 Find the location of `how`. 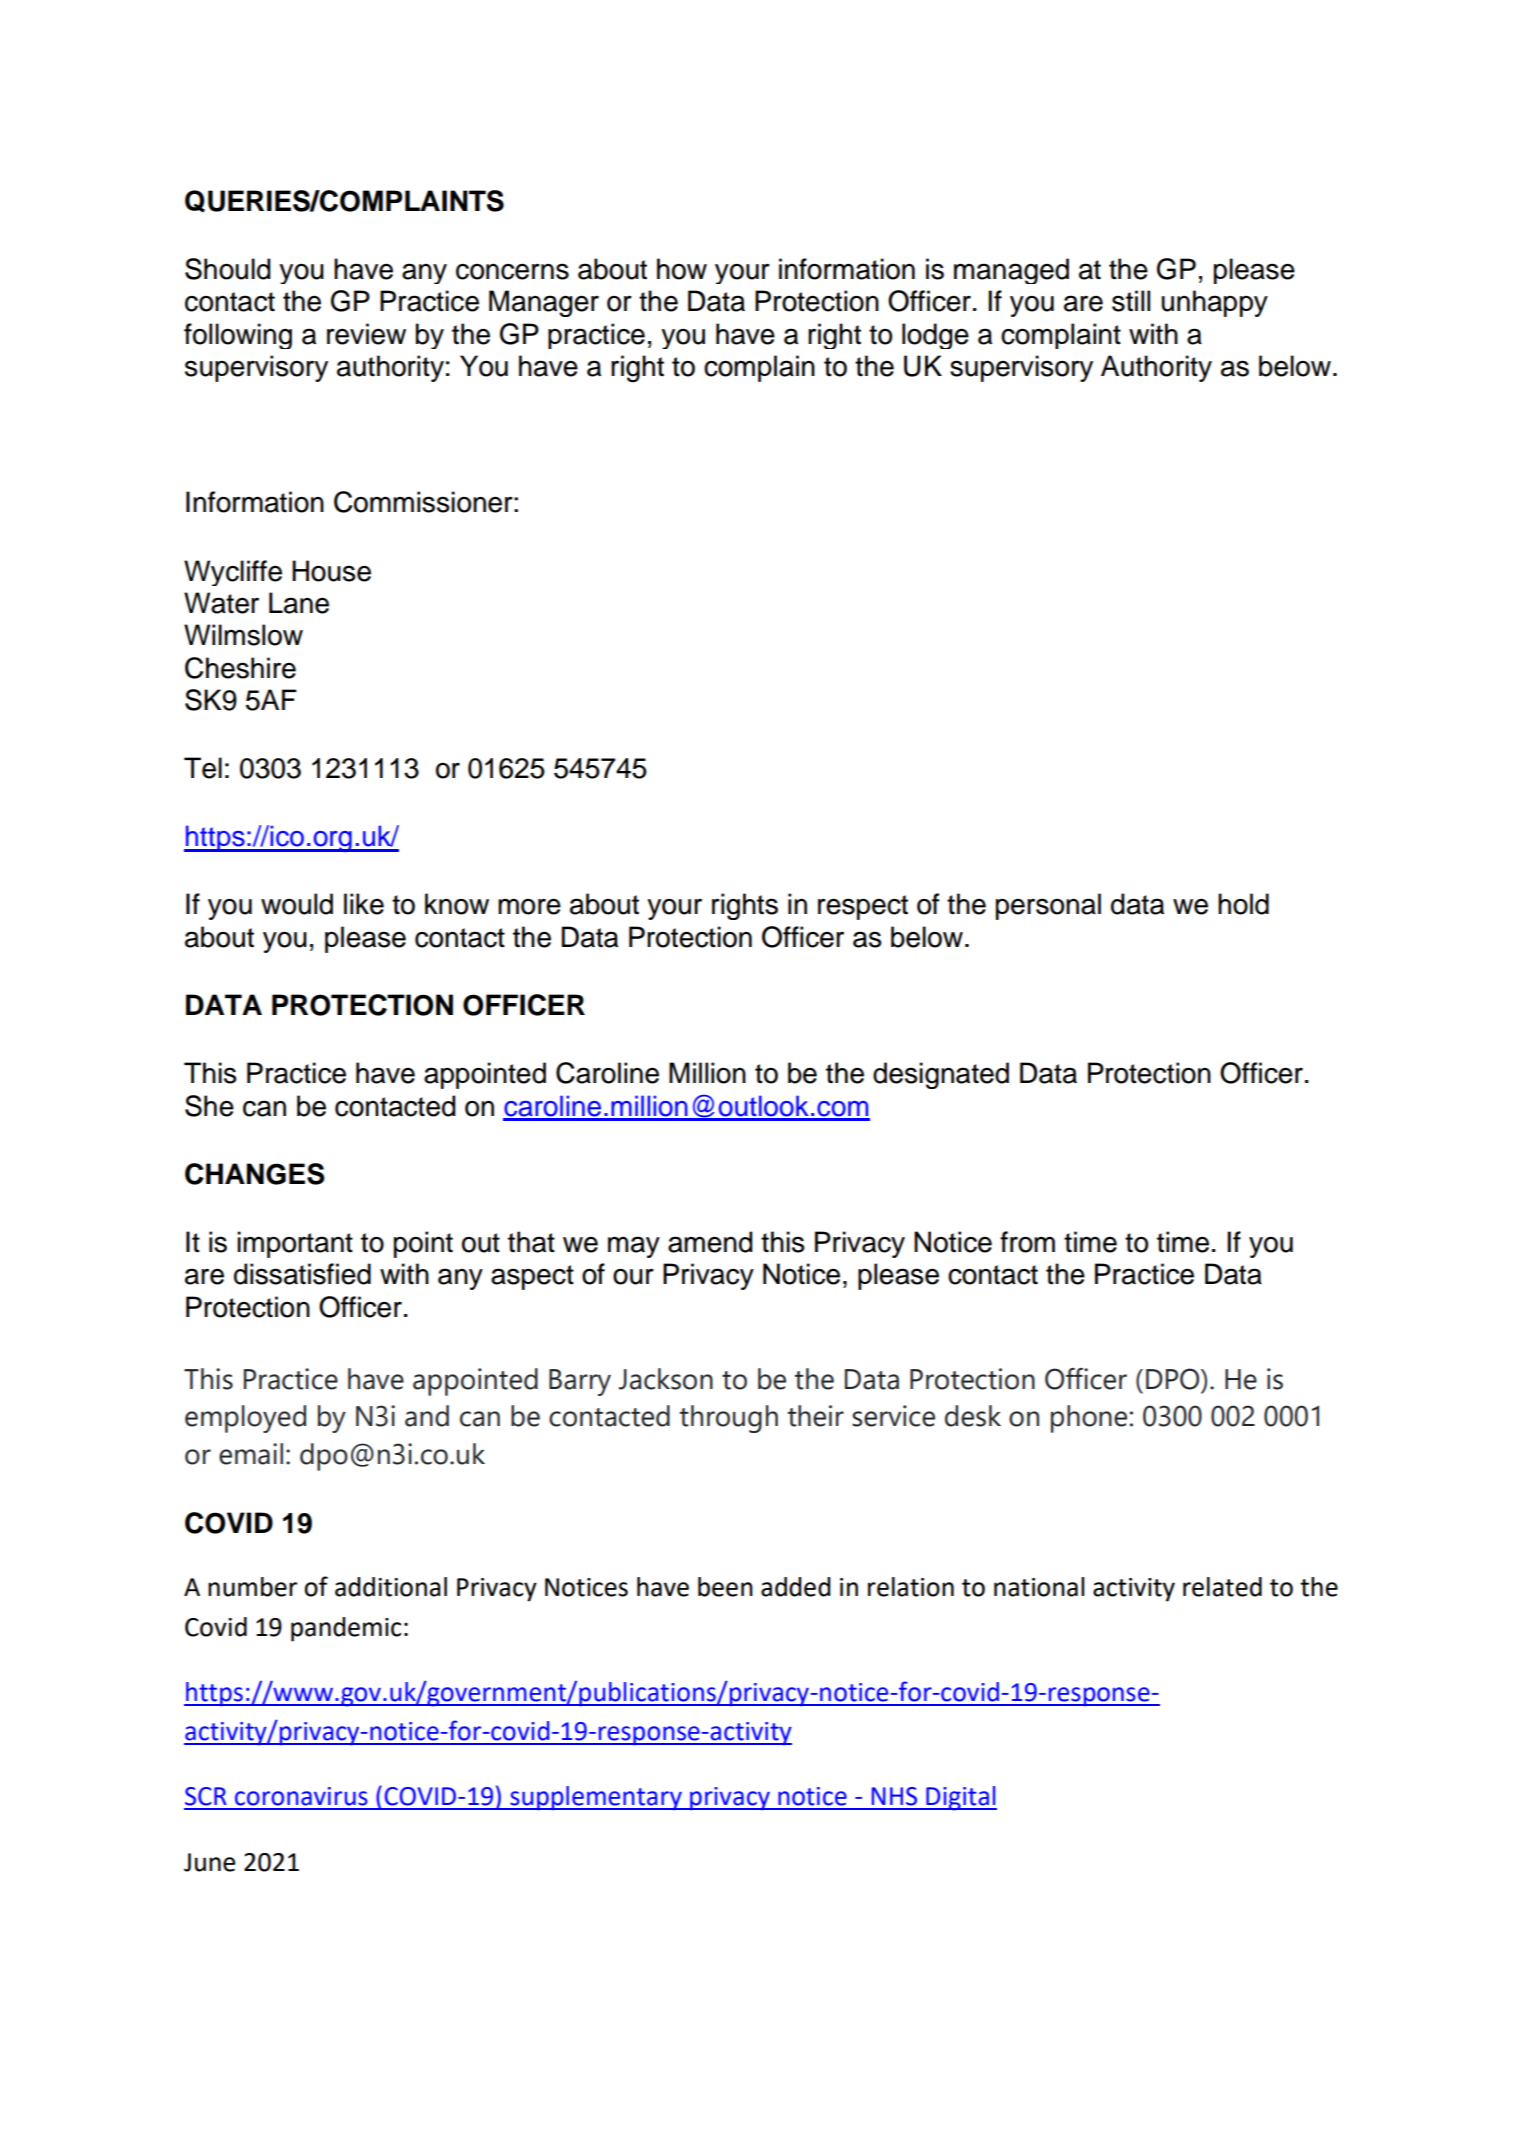

how is located at coordinates (682, 269).
